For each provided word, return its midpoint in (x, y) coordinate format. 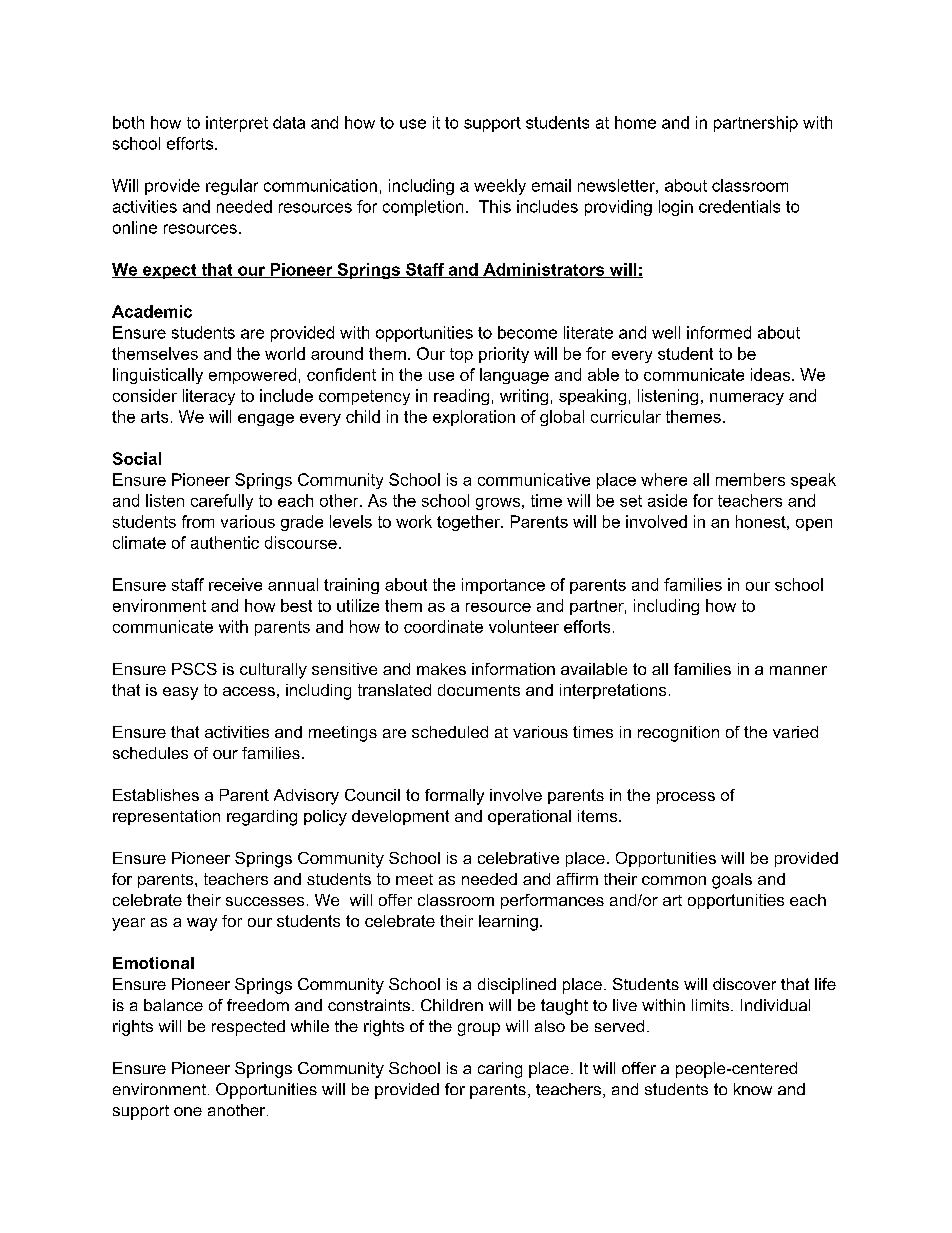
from (198, 521)
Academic (152, 311)
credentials (739, 206)
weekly (500, 187)
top (461, 355)
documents (479, 690)
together (469, 523)
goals (732, 881)
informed (719, 332)
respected (248, 1028)
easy (180, 693)
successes (265, 901)
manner (798, 670)
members (750, 479)
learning (508, 923)
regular (232, 187)
